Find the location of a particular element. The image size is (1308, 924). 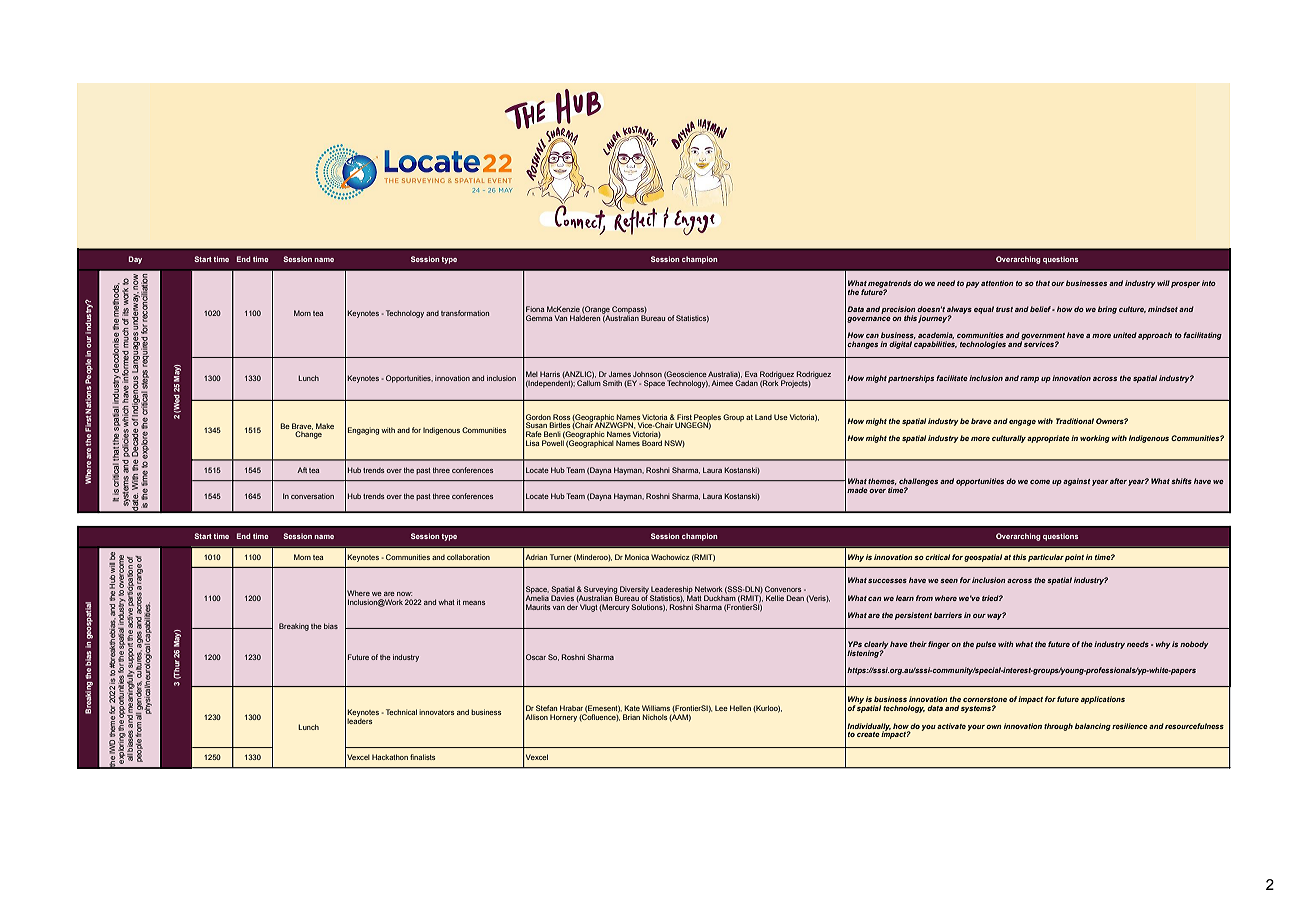

Engaging is located at coordinates (363, 431).
